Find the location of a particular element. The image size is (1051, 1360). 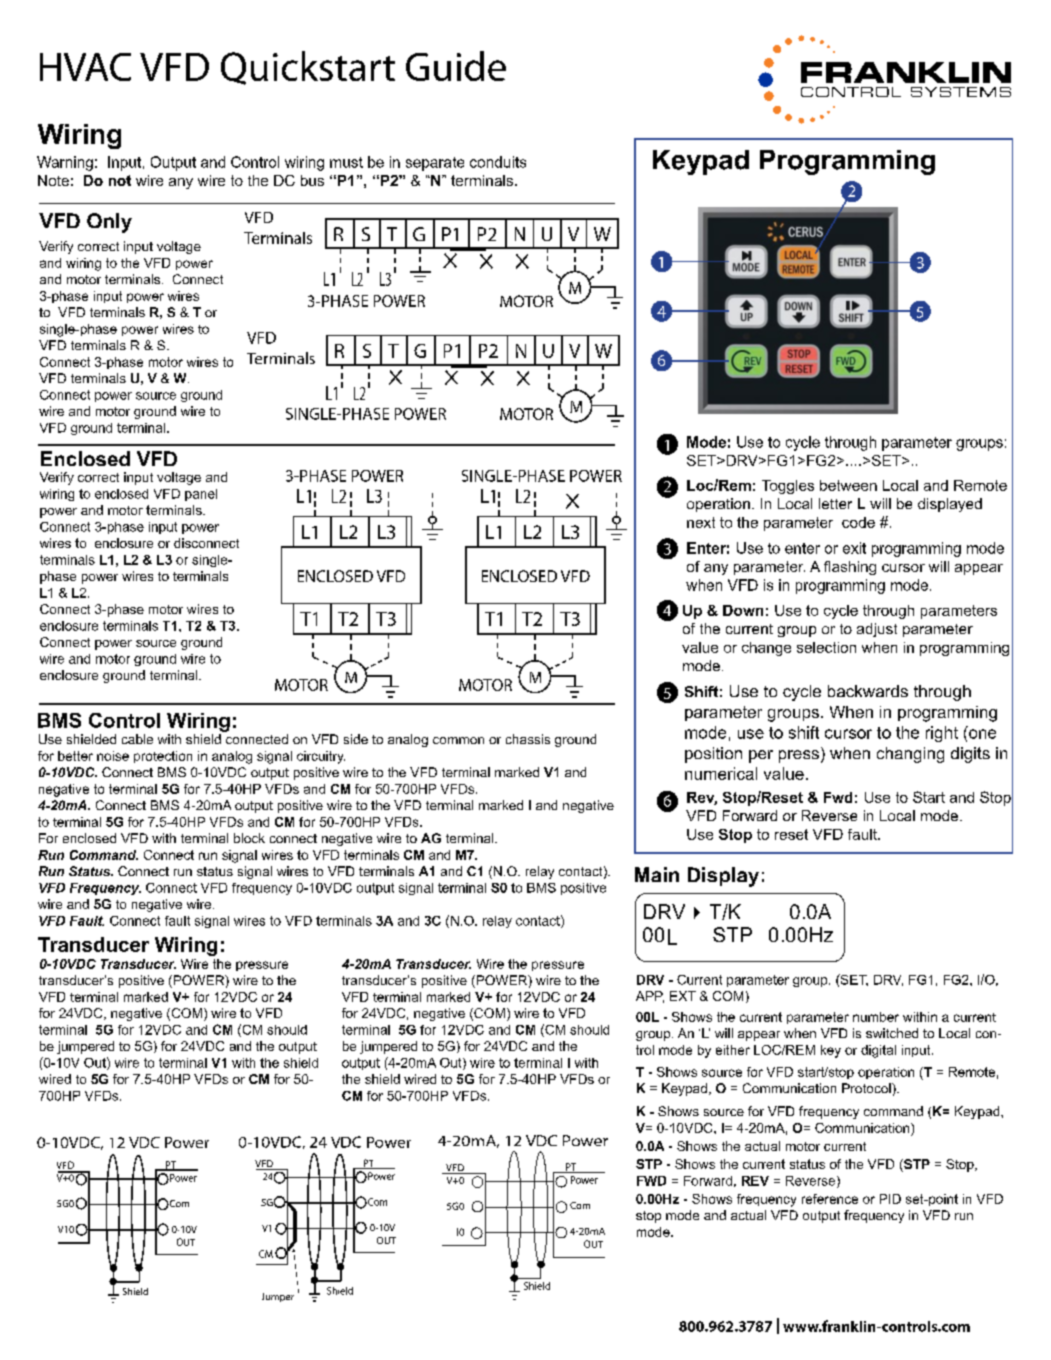

PID is located at coordinates (890, 1199).
